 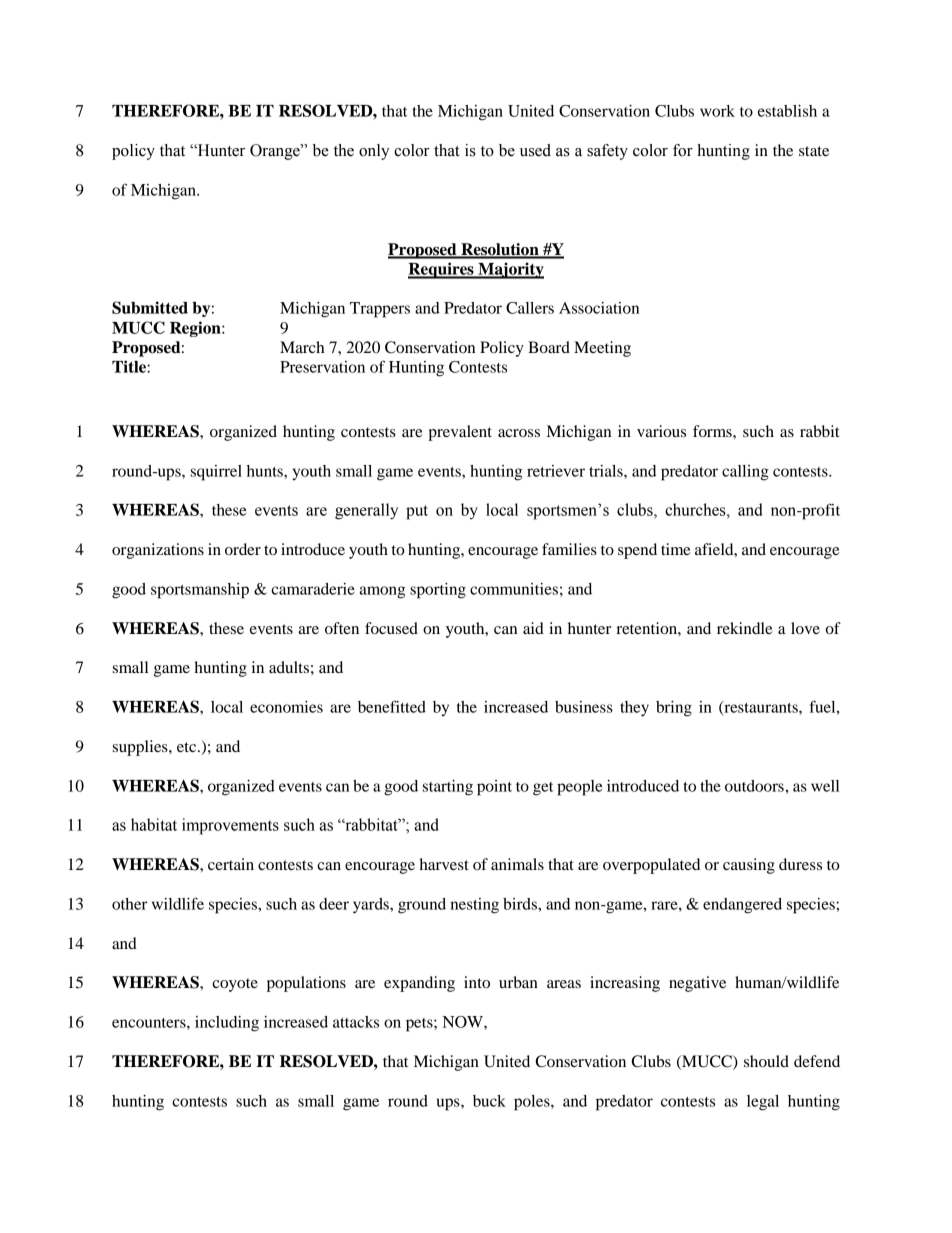 I want to click on including, so click(x=227, y=1024).
